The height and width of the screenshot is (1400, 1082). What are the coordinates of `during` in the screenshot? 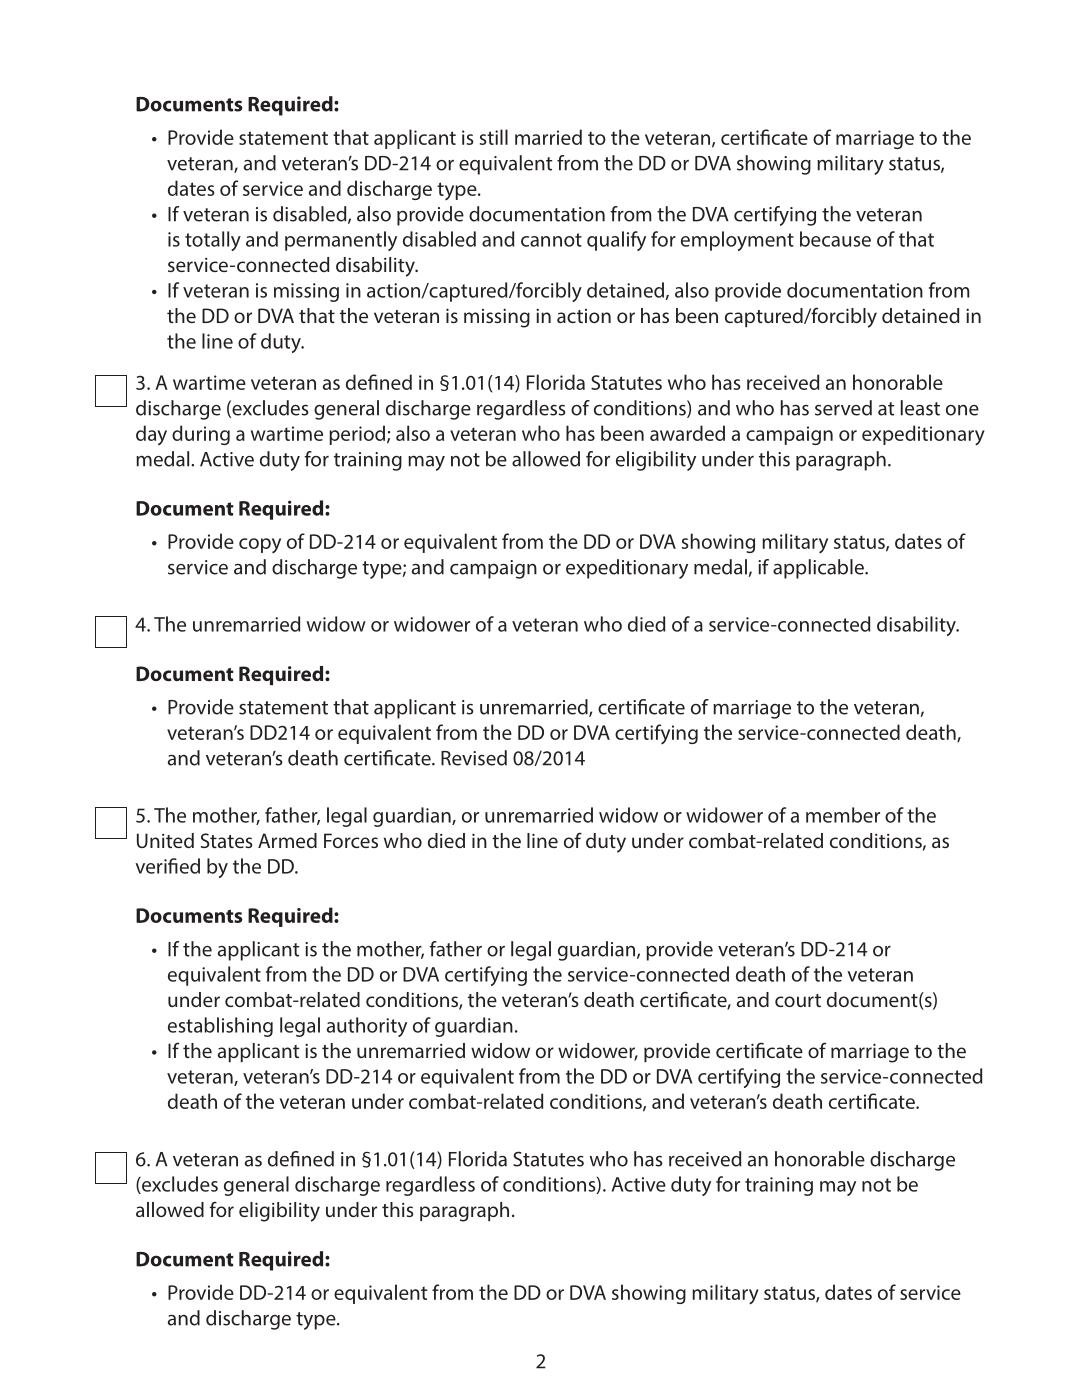 It's located at (201, 435).
